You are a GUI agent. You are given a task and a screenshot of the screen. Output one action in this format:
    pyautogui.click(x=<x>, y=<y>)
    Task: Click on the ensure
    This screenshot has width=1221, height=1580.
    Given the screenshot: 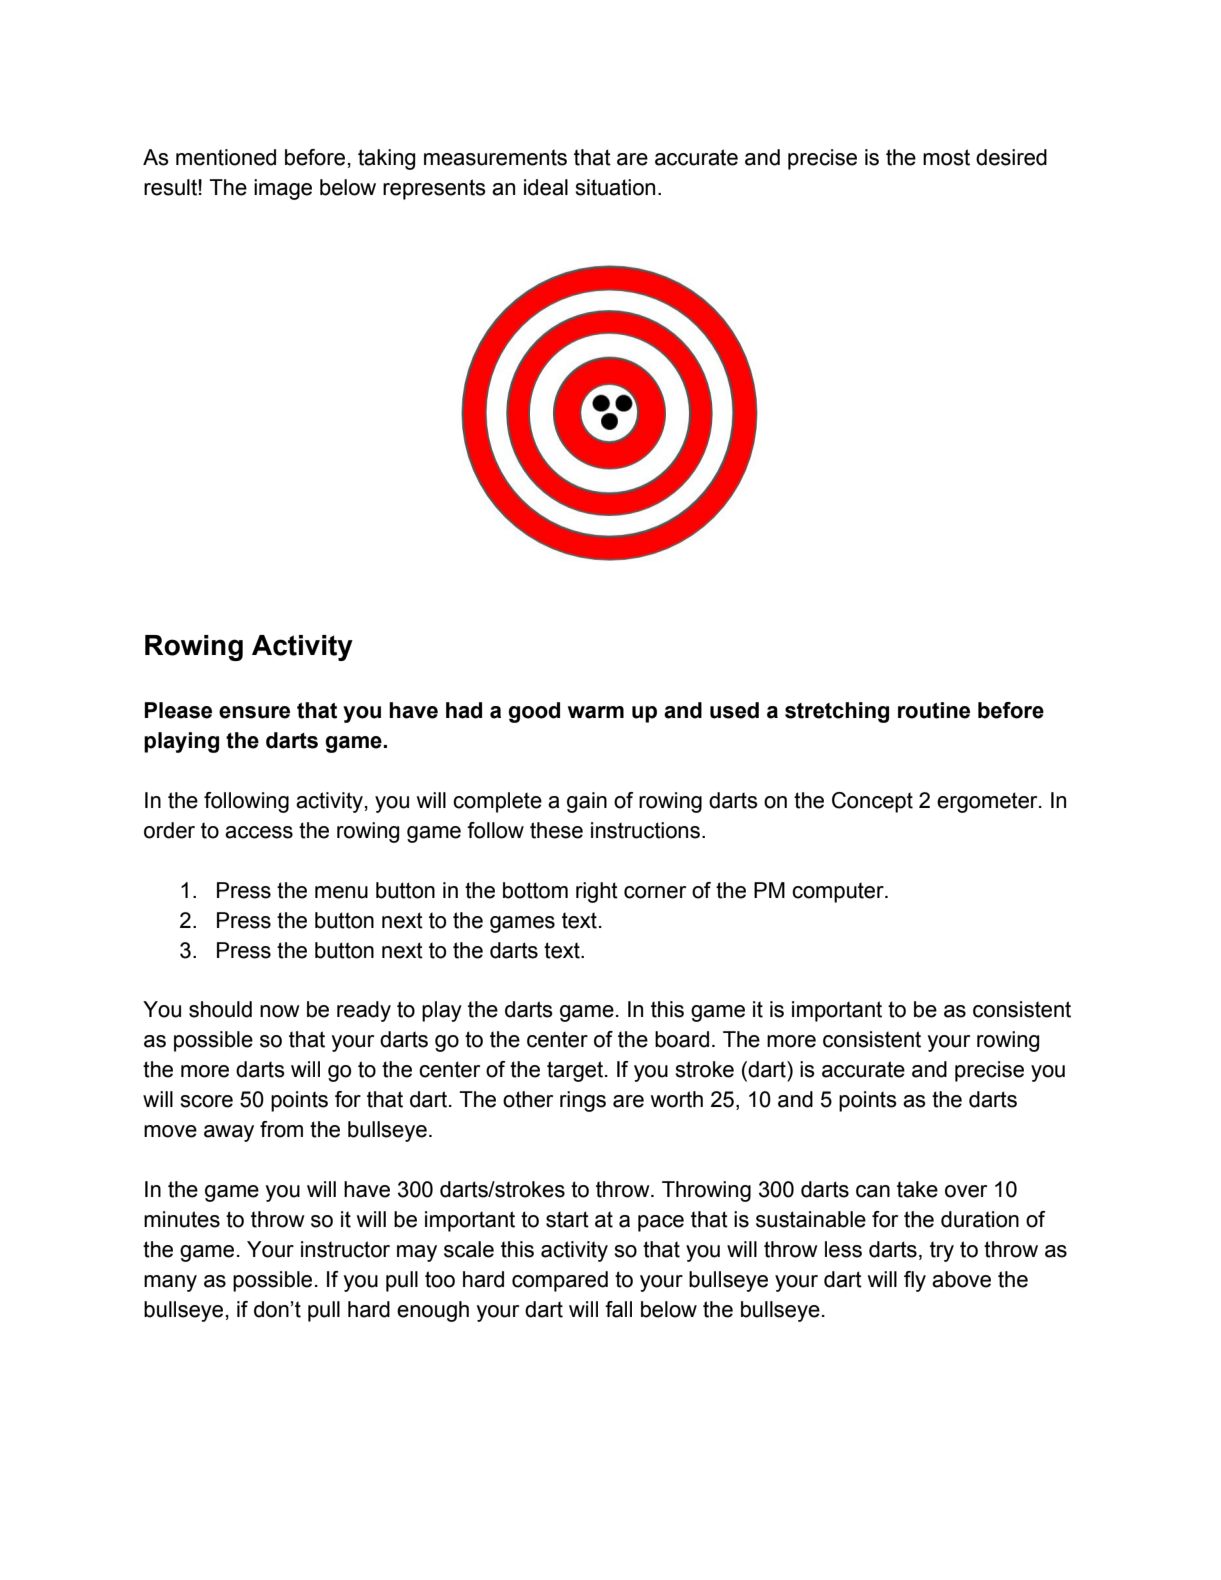 What is the action you would take?
    pyautogui.click(x=254, y=712)
